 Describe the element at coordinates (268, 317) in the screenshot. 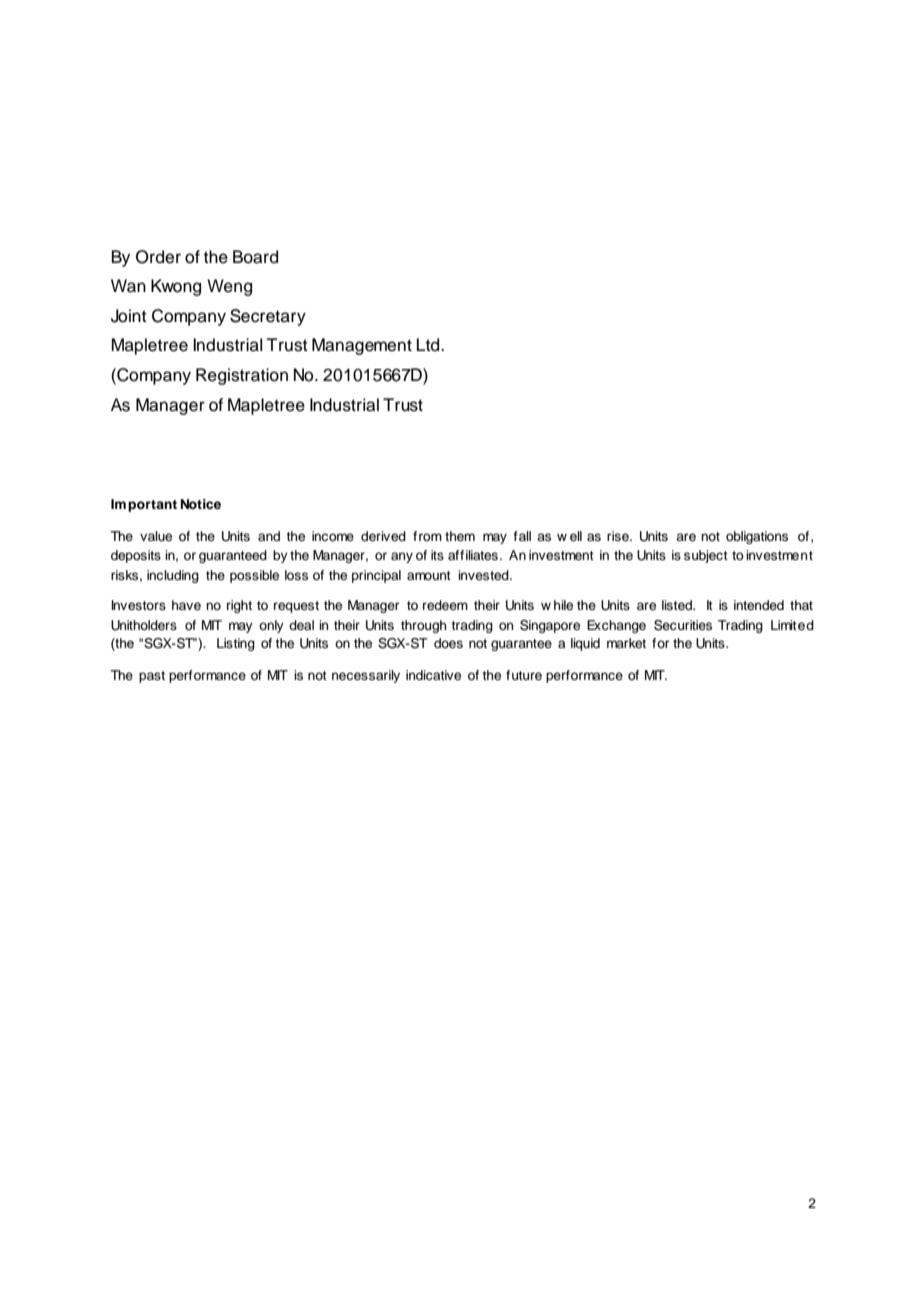

I see `Secretary` at that location.
